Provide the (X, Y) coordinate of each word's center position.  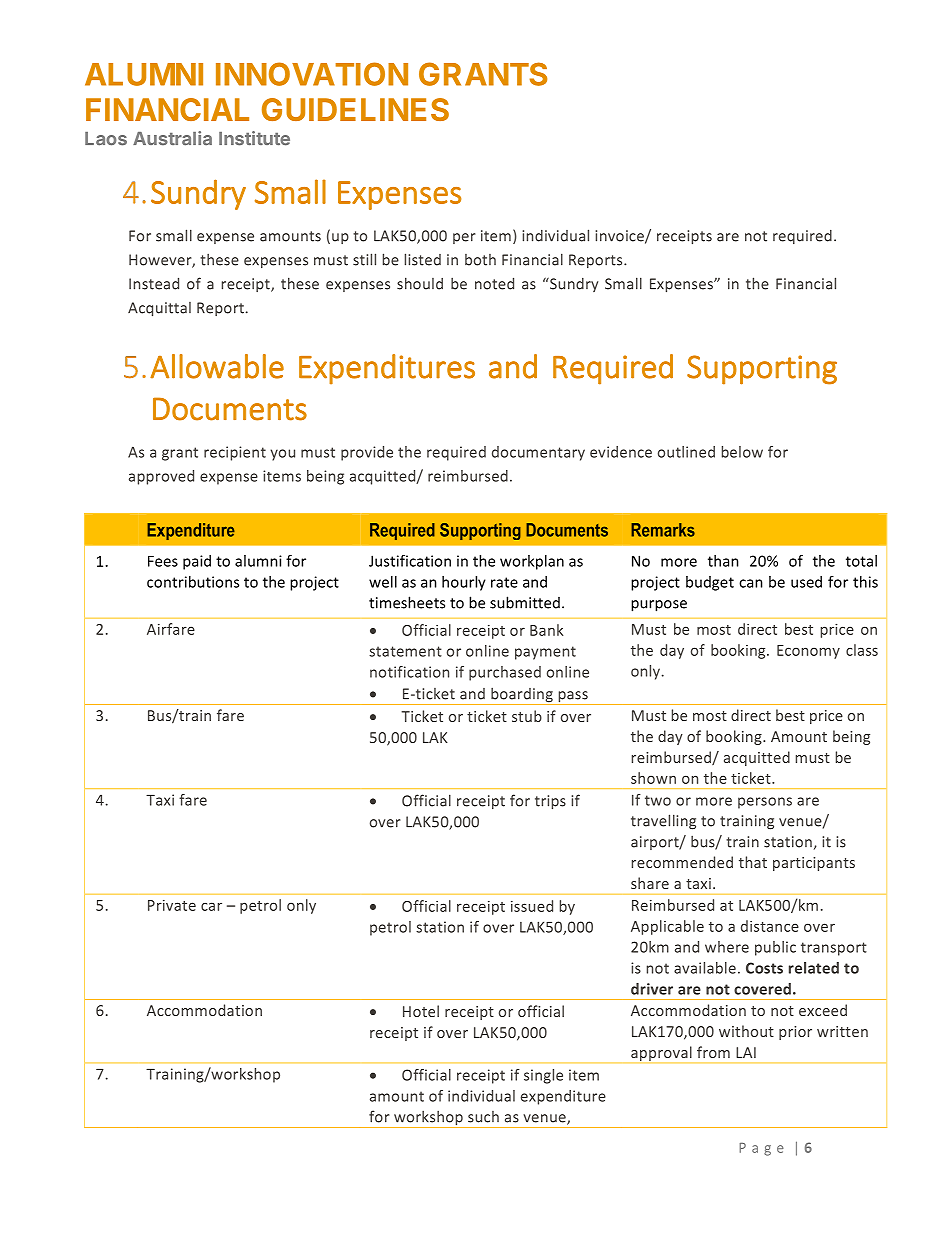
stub (527, 716)
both (480, 260)
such (483, 1117)
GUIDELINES (355, 109)
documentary (538, 453)
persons (765, 803)
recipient (235, 453)
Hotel (421, 1011)
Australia (172, 138)
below (742, 452)
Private (172, 905)
